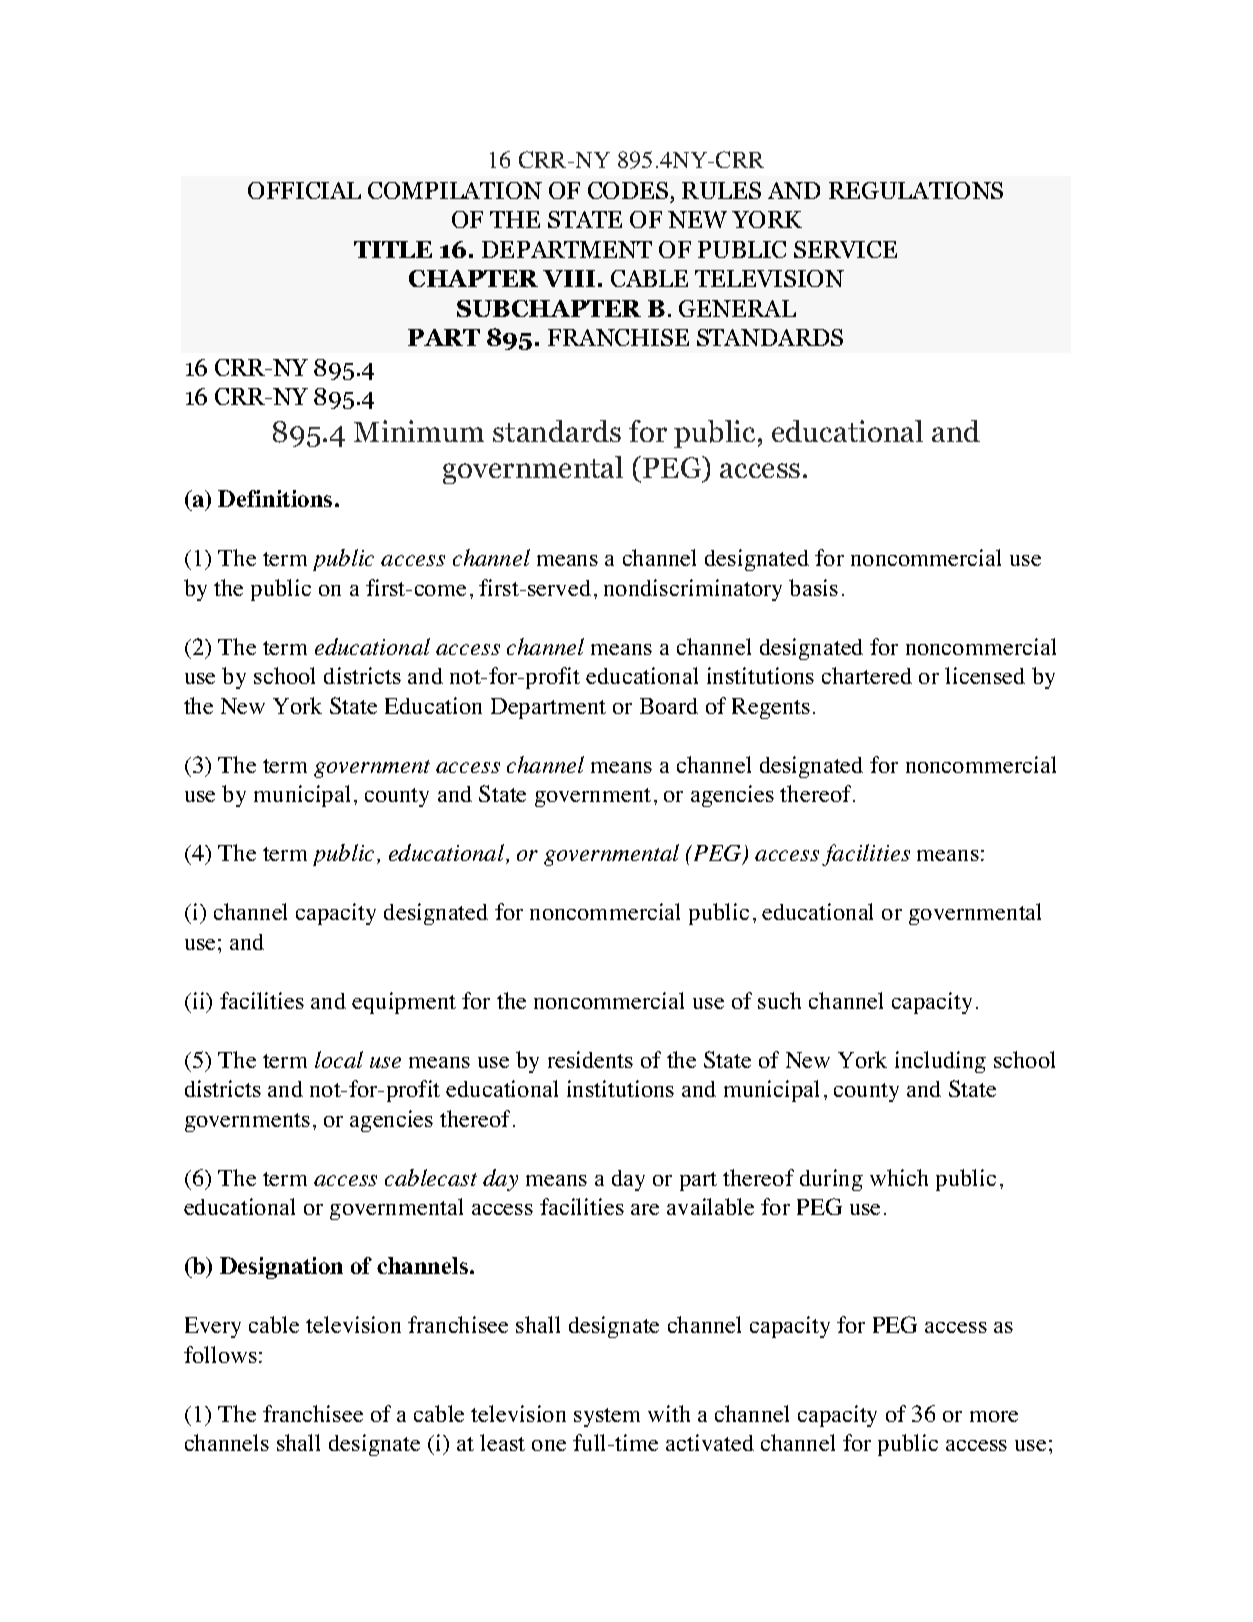  I want to click on chartered, so click(867, 675).
